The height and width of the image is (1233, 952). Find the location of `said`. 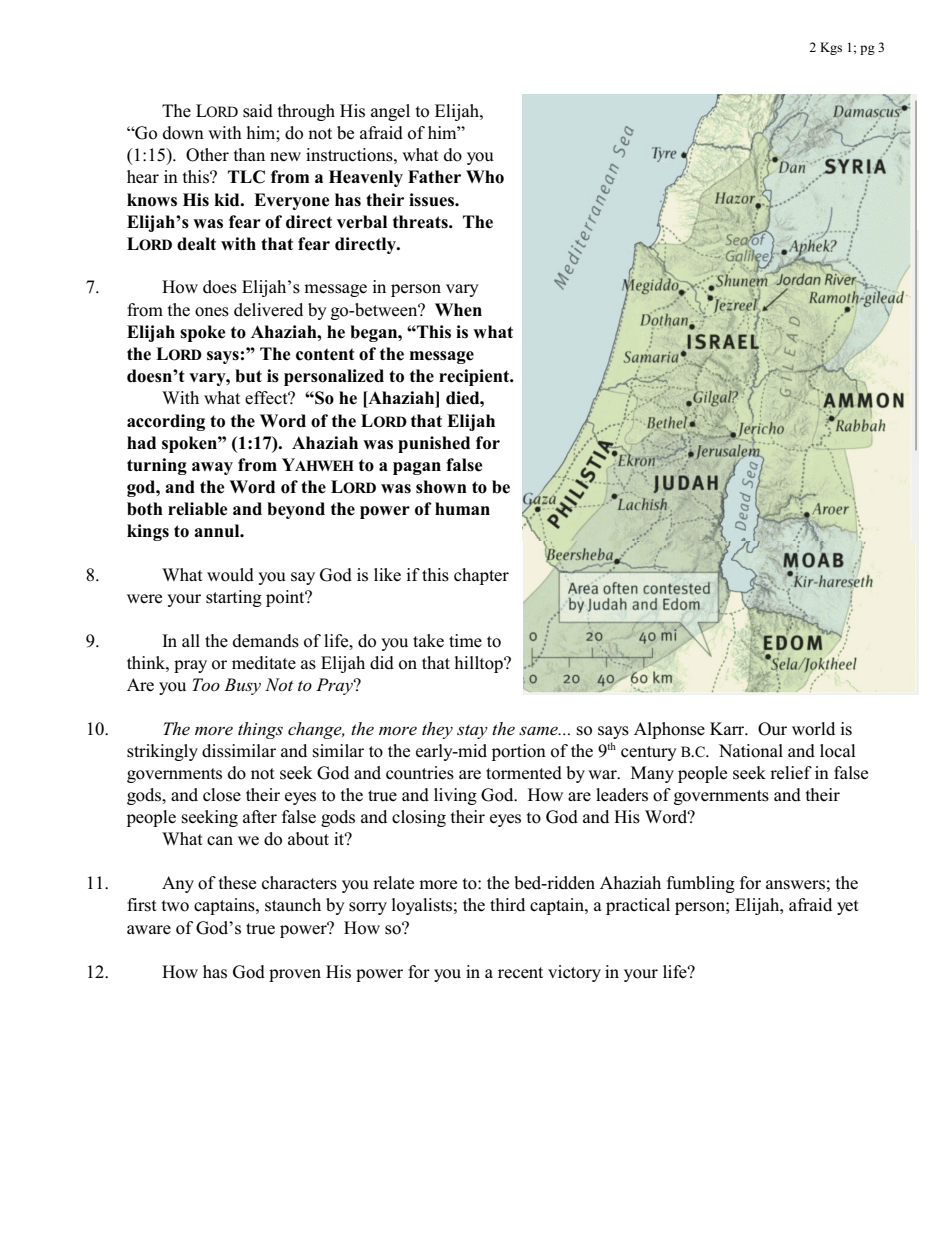

said is located at coordinates (258, 111).
